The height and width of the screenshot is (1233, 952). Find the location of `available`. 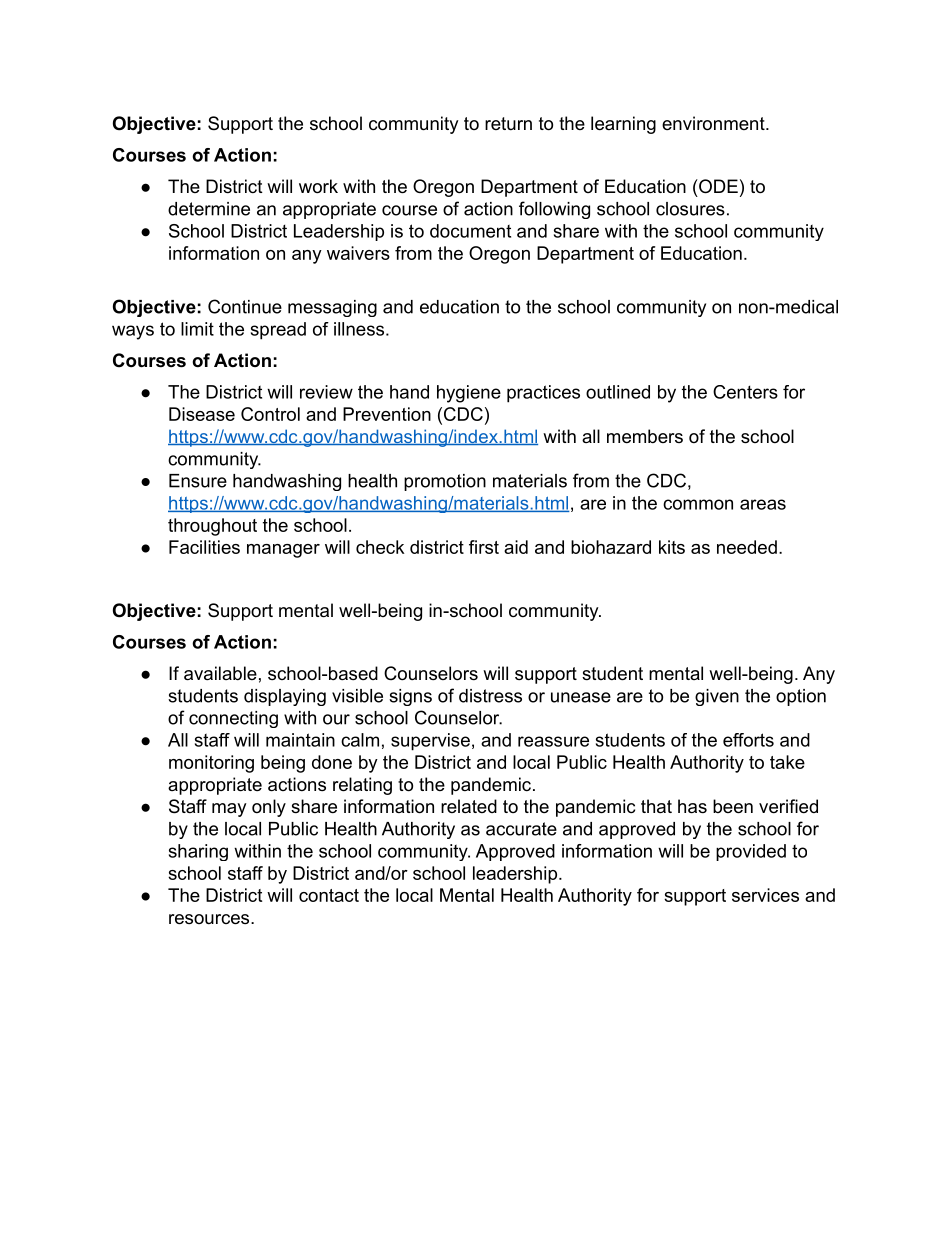

available is located at coordinates (220, 673).
